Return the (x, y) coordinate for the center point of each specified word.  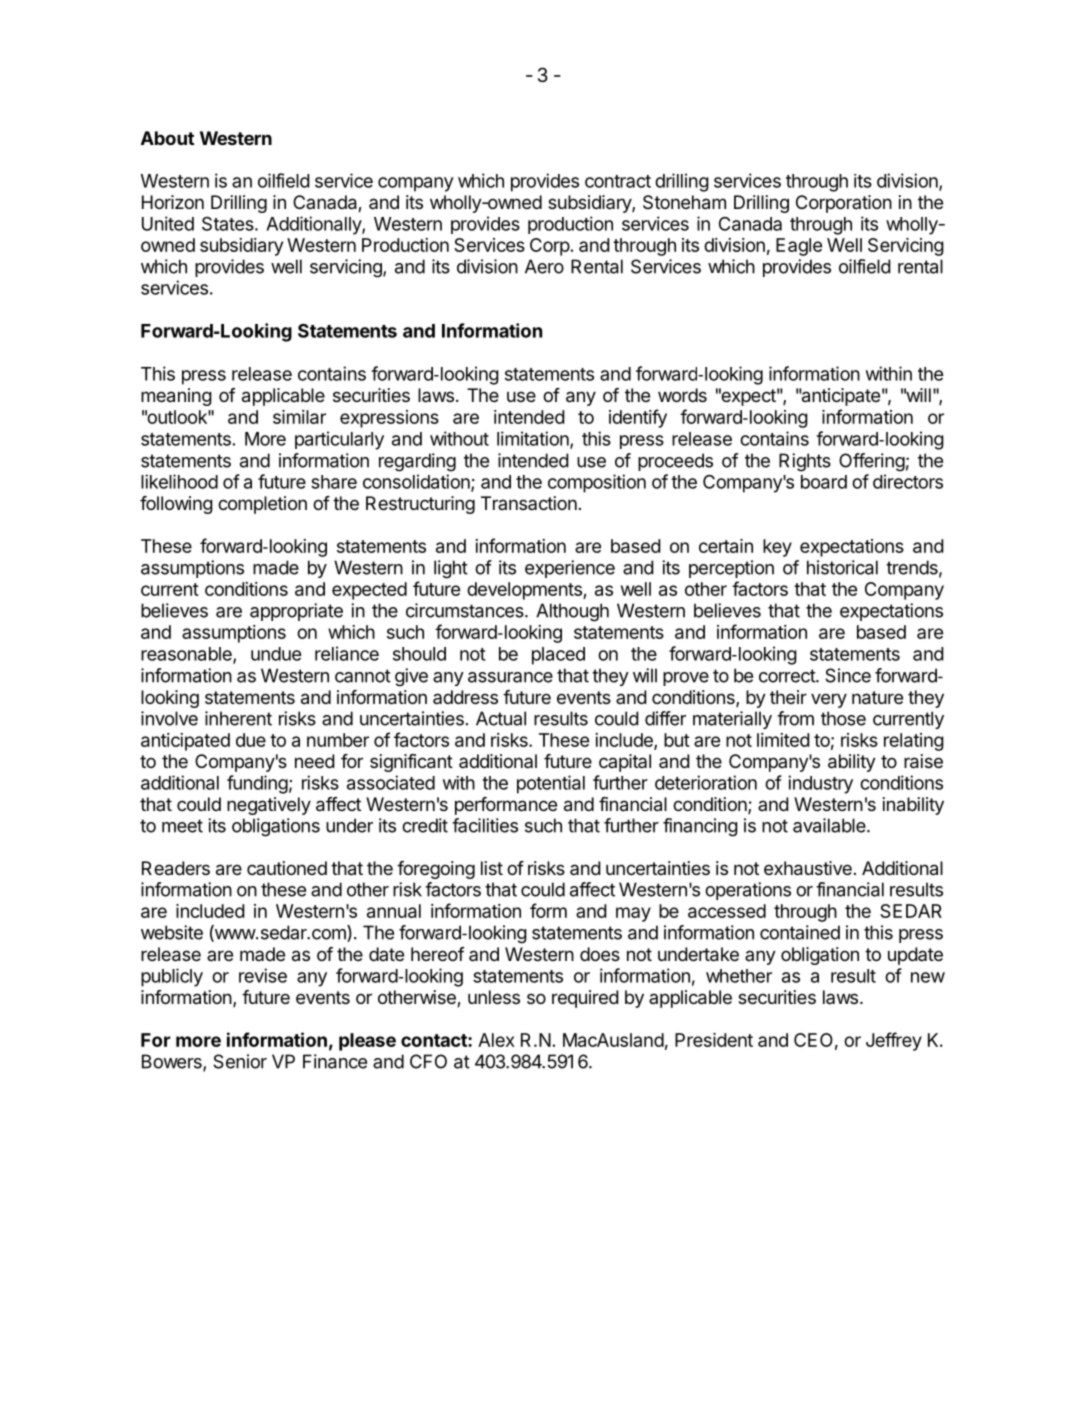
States (229, 224)
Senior (240, 1061)
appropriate (296, 612)
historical (842, 567)
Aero (544, 266)
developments (525, 591)
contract (618, 181)
